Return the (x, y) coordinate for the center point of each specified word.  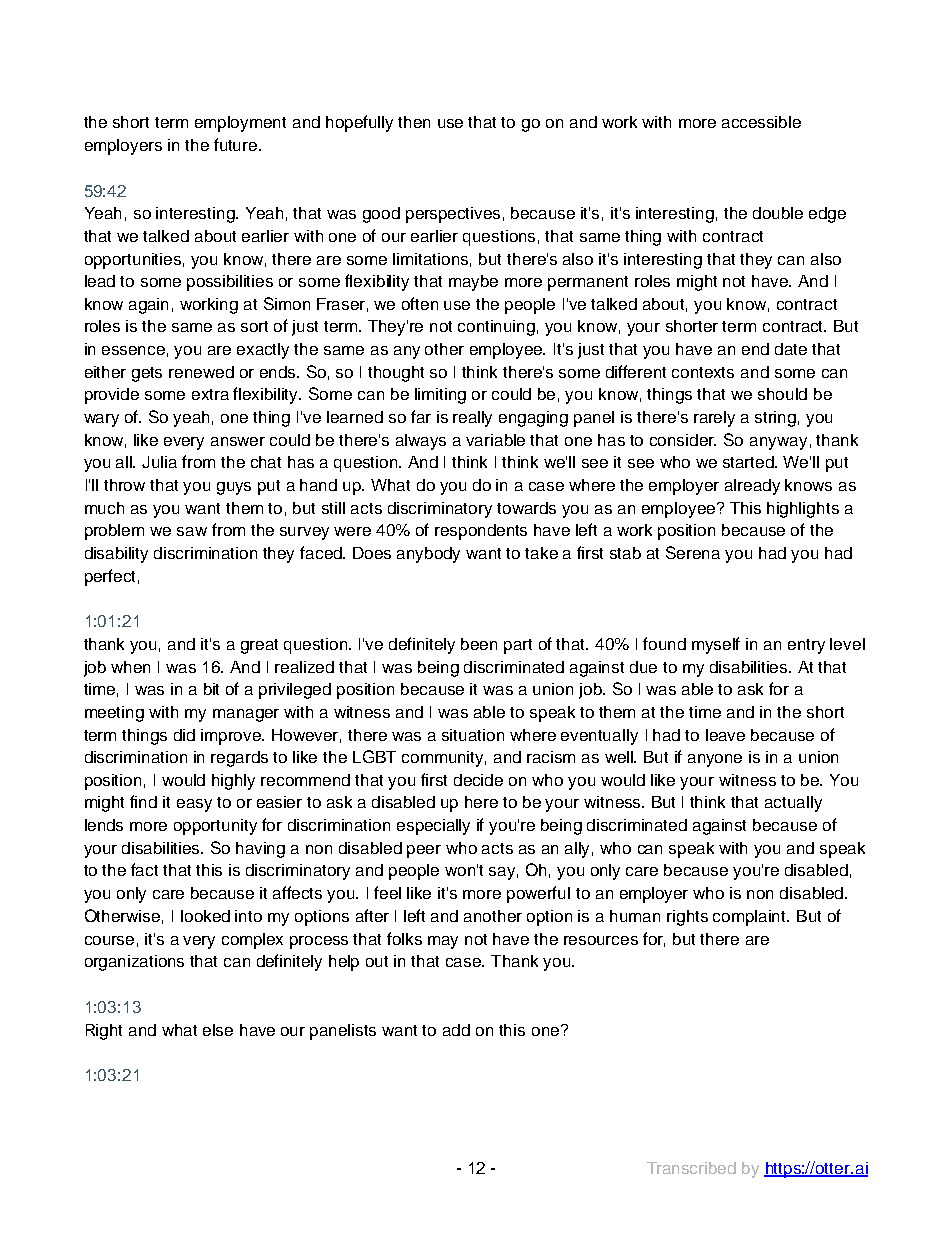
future (237, 144)
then (414, 122)
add (456, 1030)
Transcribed (691, 1168)
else (218, 1030)
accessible (761, 122)
